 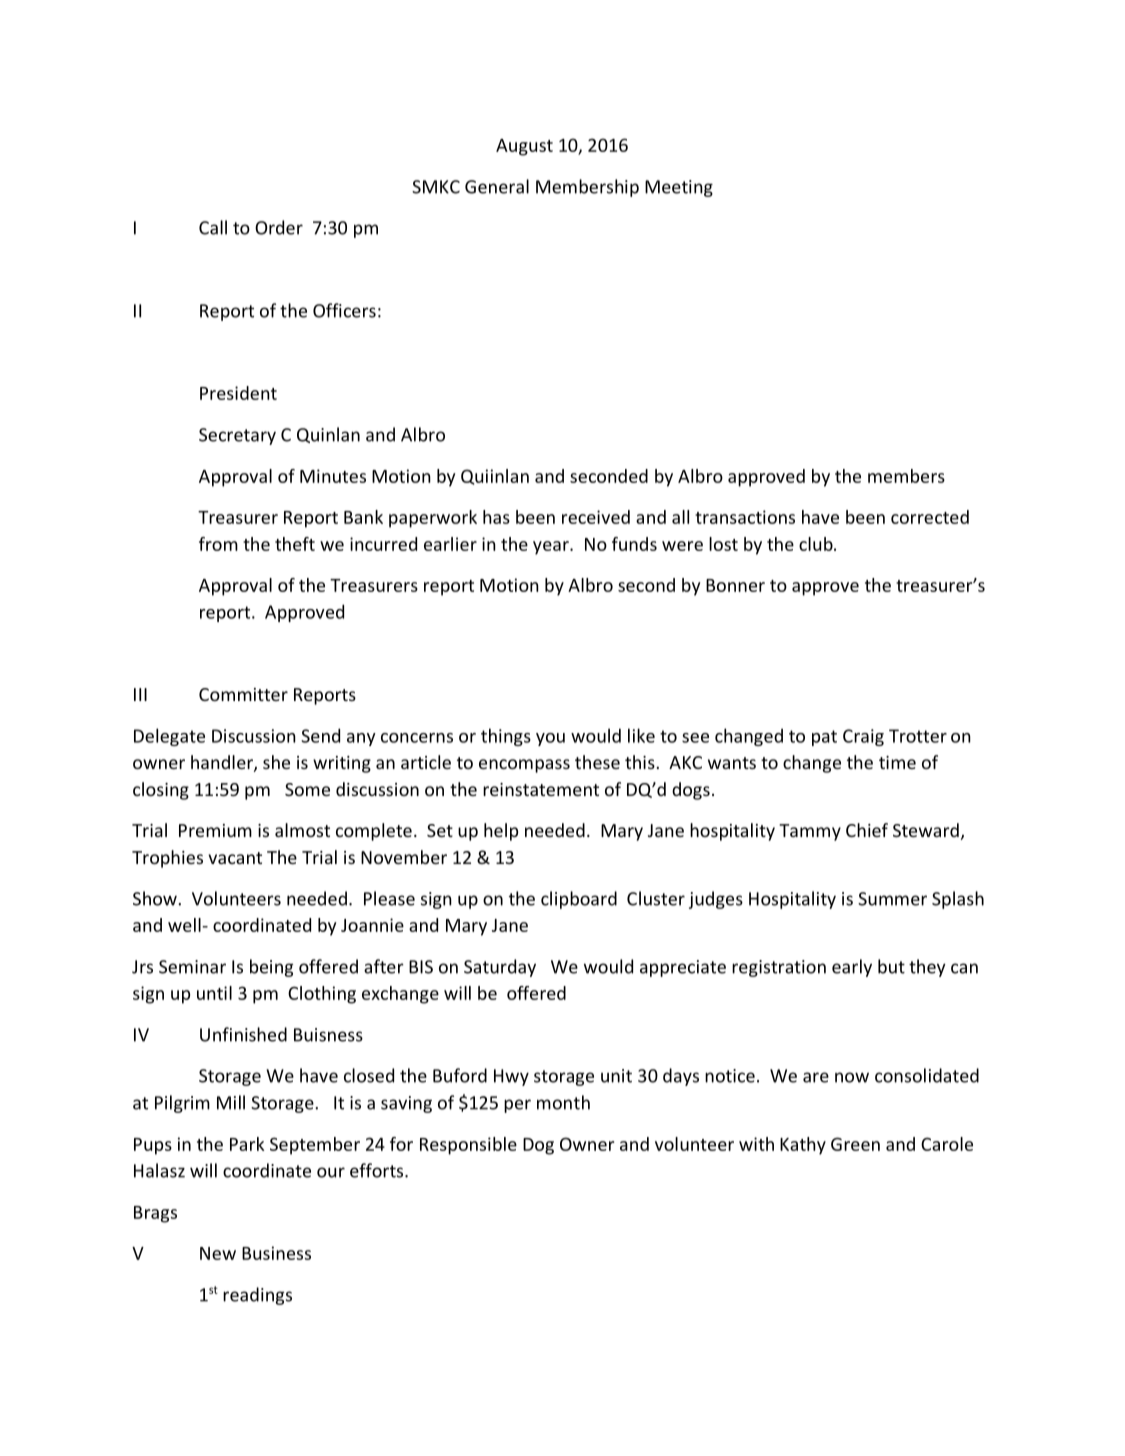 I want to click on Committer, so click(x=243, y=694).
